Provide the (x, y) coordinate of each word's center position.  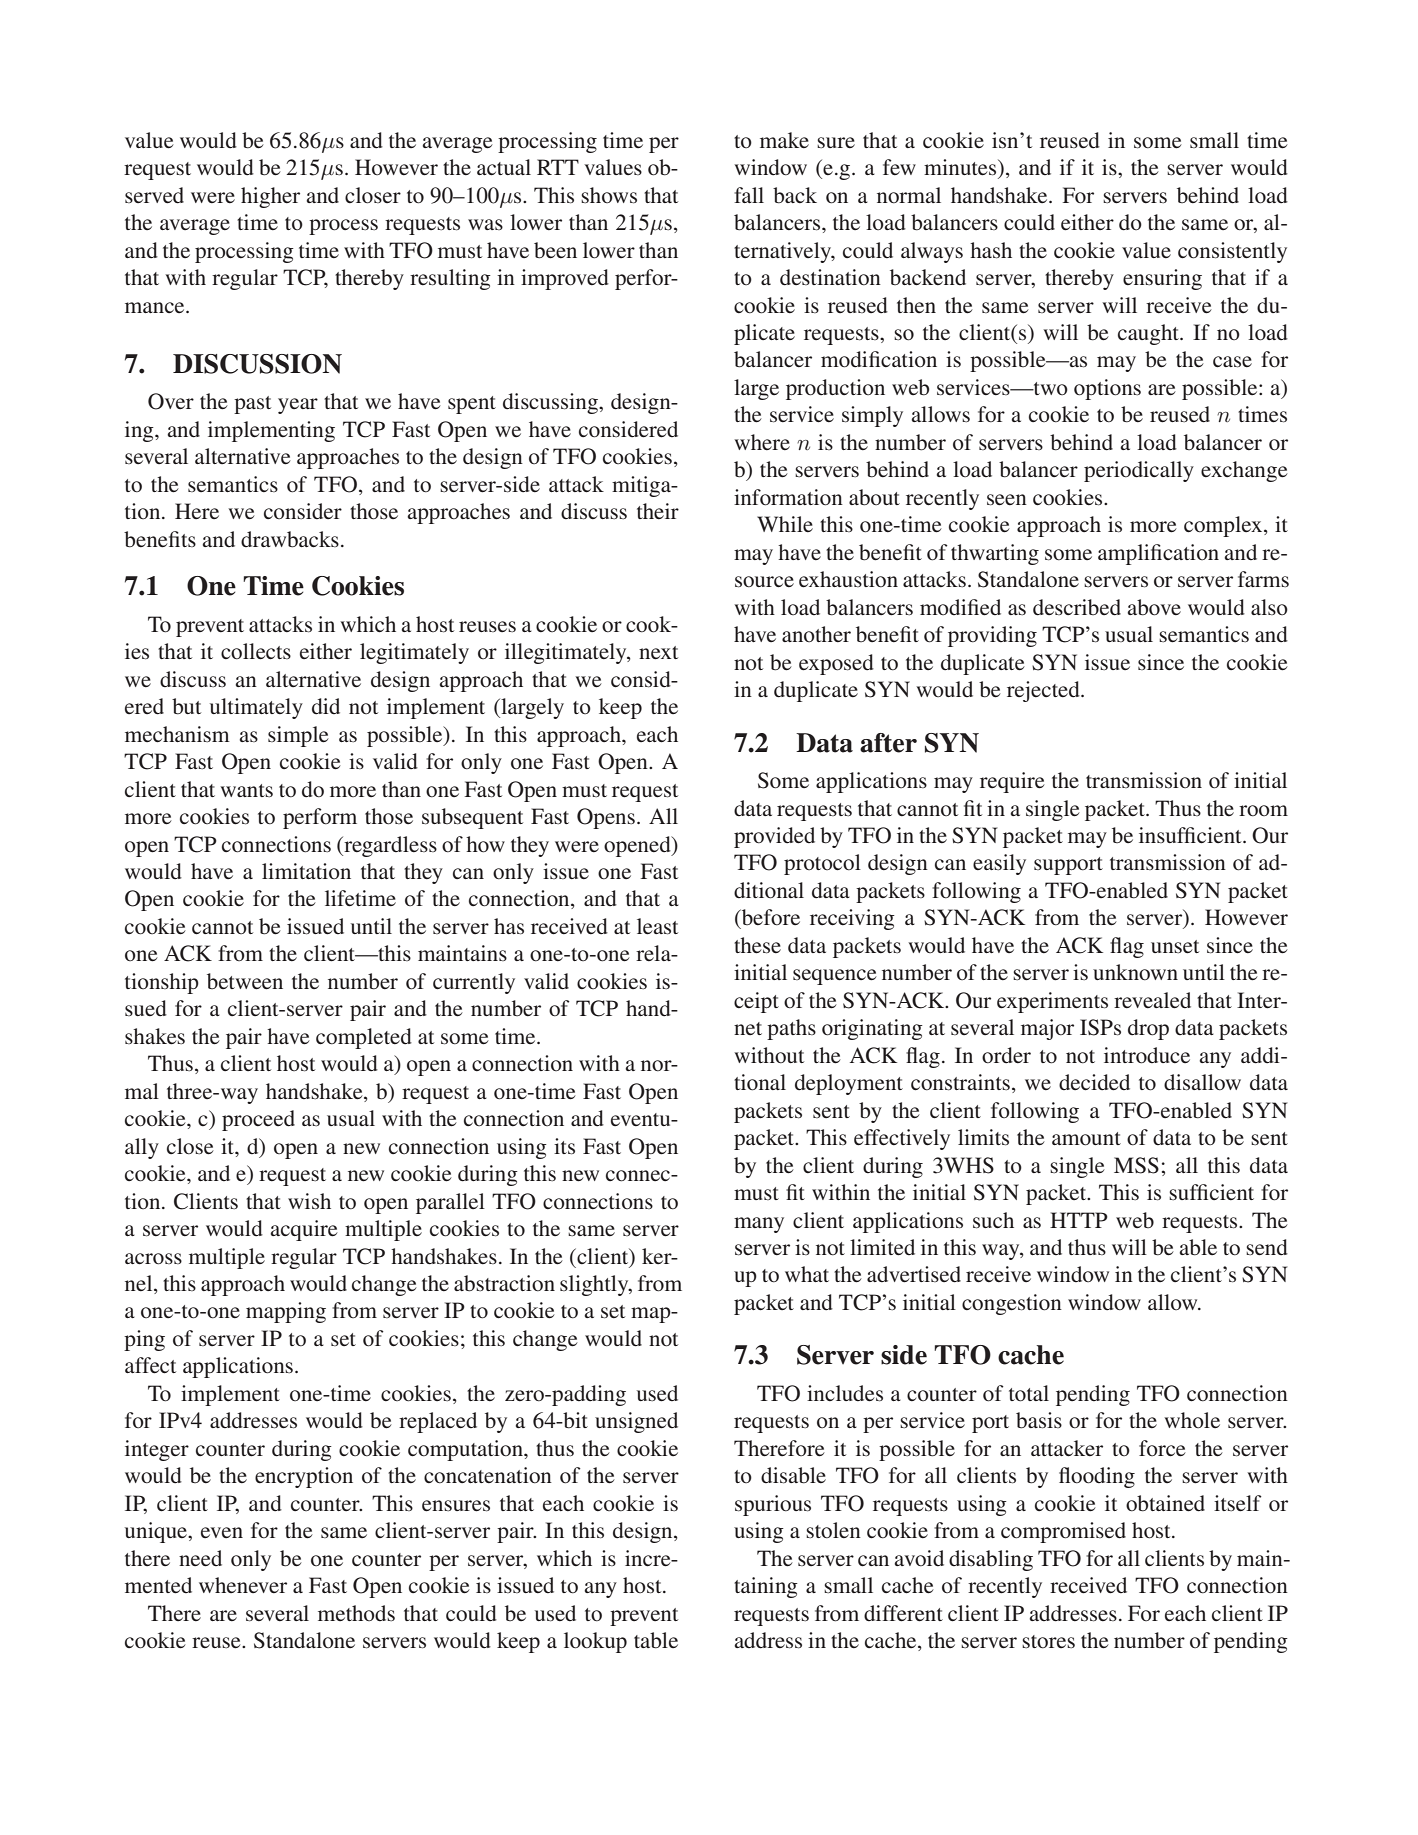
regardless (389, 846)
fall (749, 195)
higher (270, 197)
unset (1175, 947)
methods (356, 1613)
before (769, 918)
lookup (595, 1642)
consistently (1232, 252)
